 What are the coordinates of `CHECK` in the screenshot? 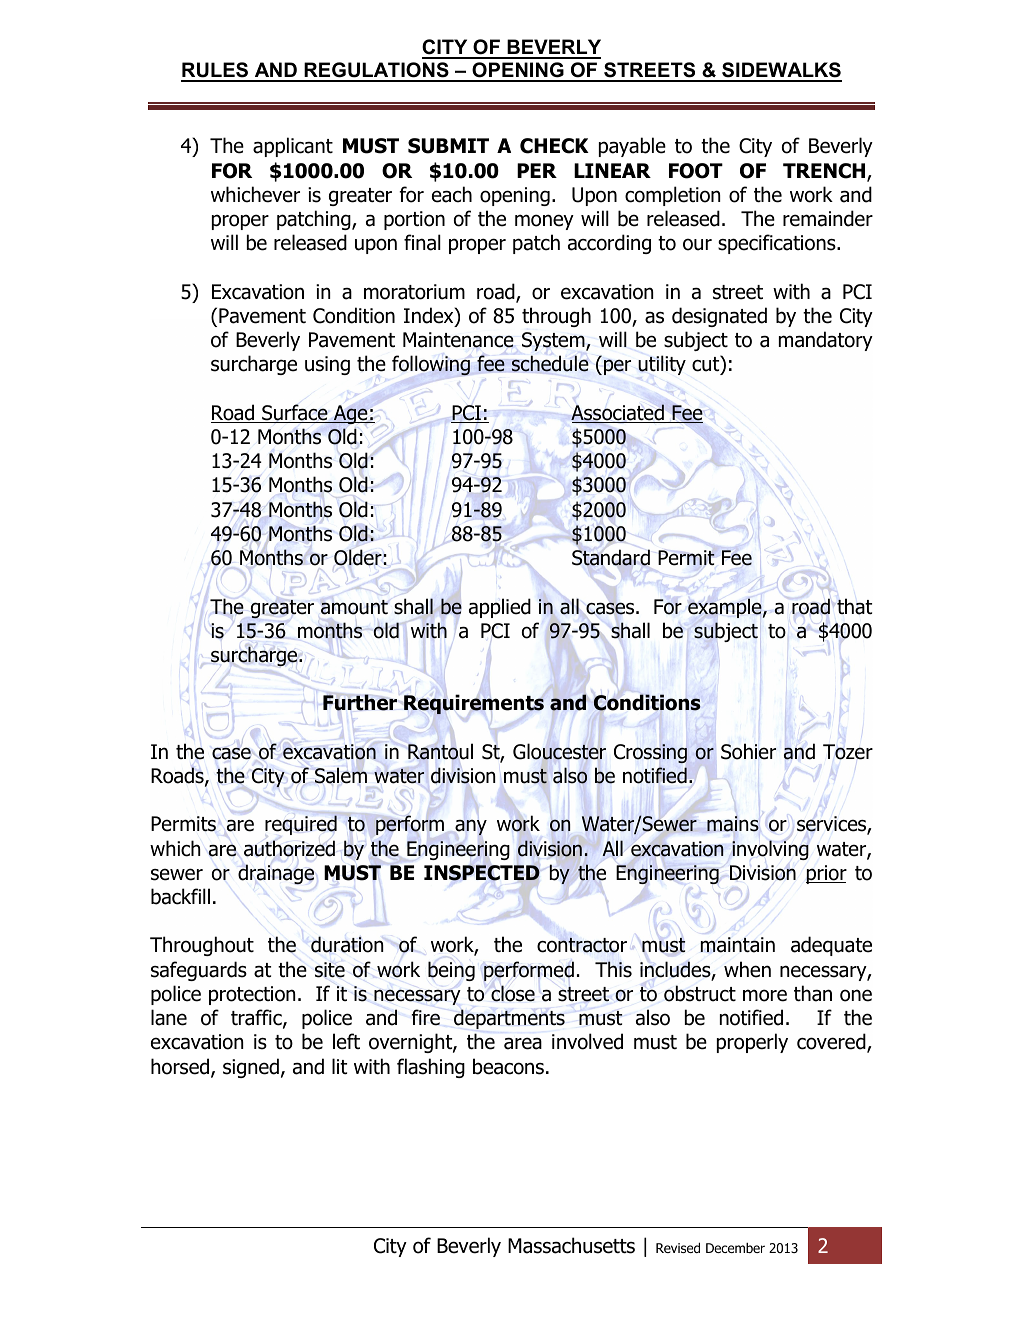 It's located at (554, 146).
